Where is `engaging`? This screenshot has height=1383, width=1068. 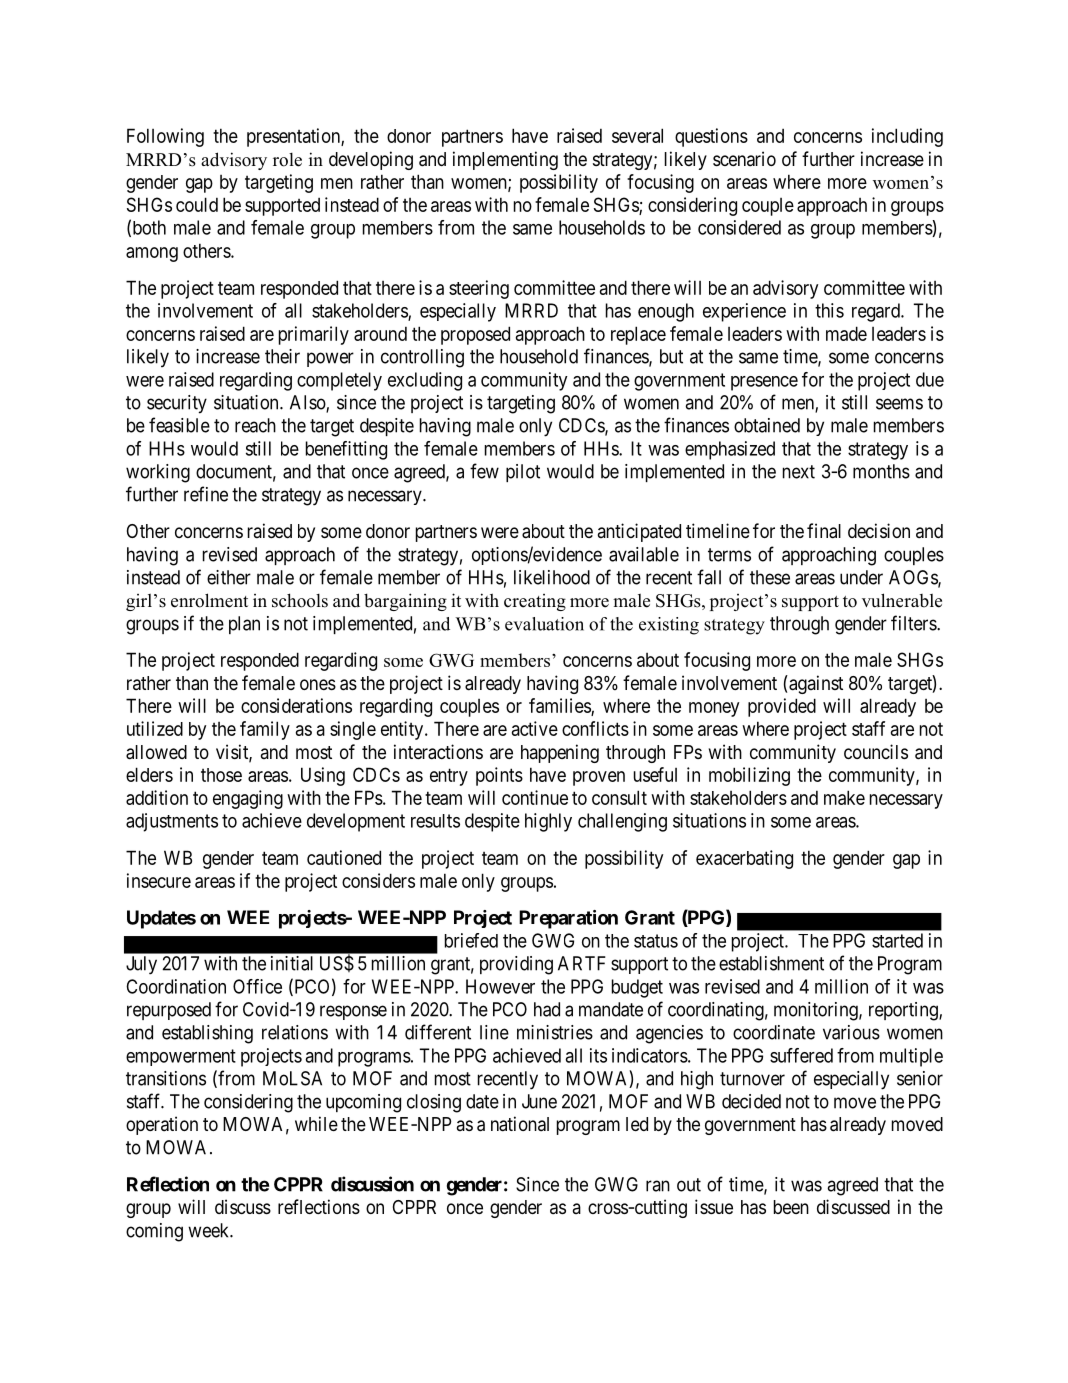
engaging is located at coordinates (248, 799).
